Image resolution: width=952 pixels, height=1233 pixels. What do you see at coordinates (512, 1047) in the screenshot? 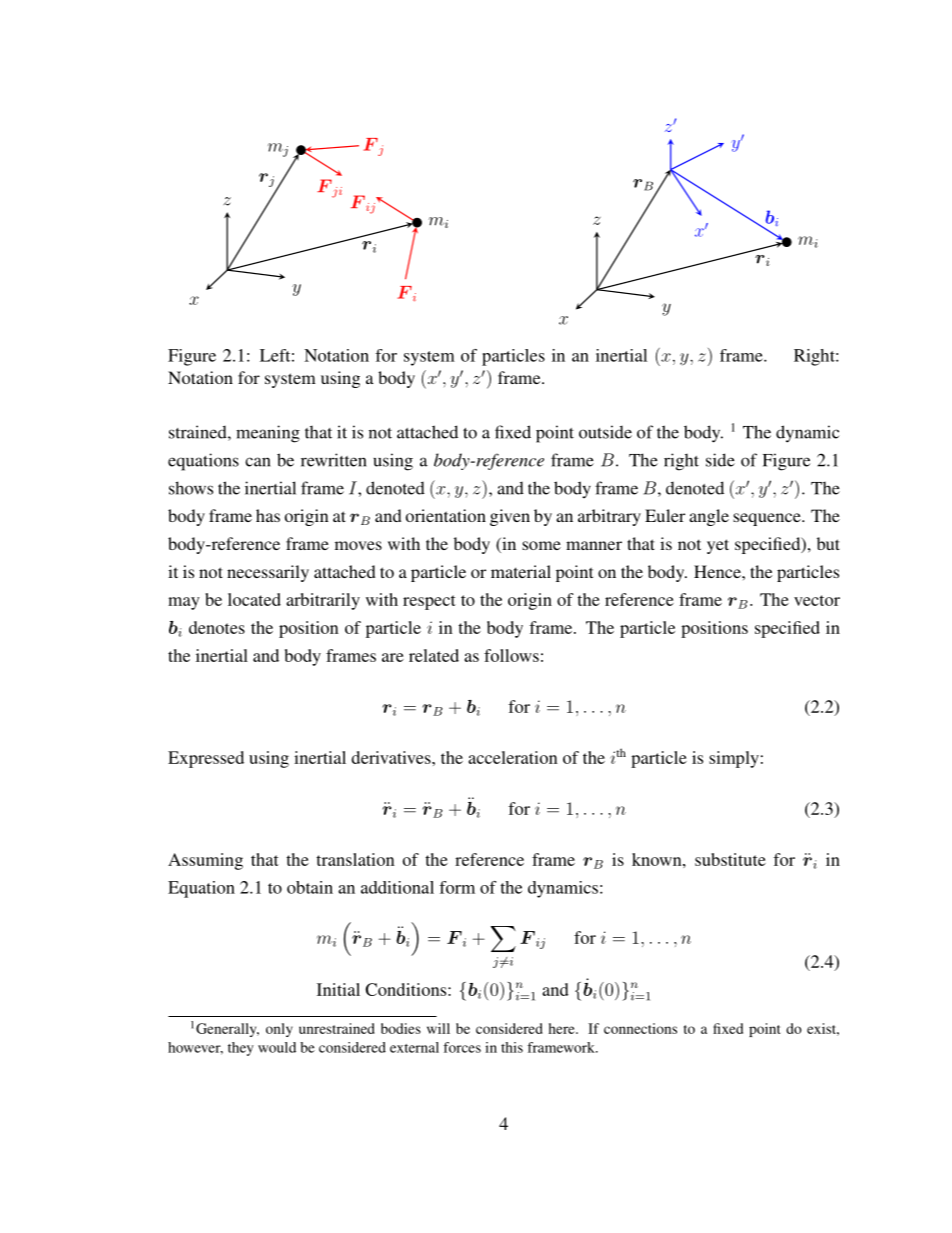
I see `this` at bounding box center [512, 1047].
